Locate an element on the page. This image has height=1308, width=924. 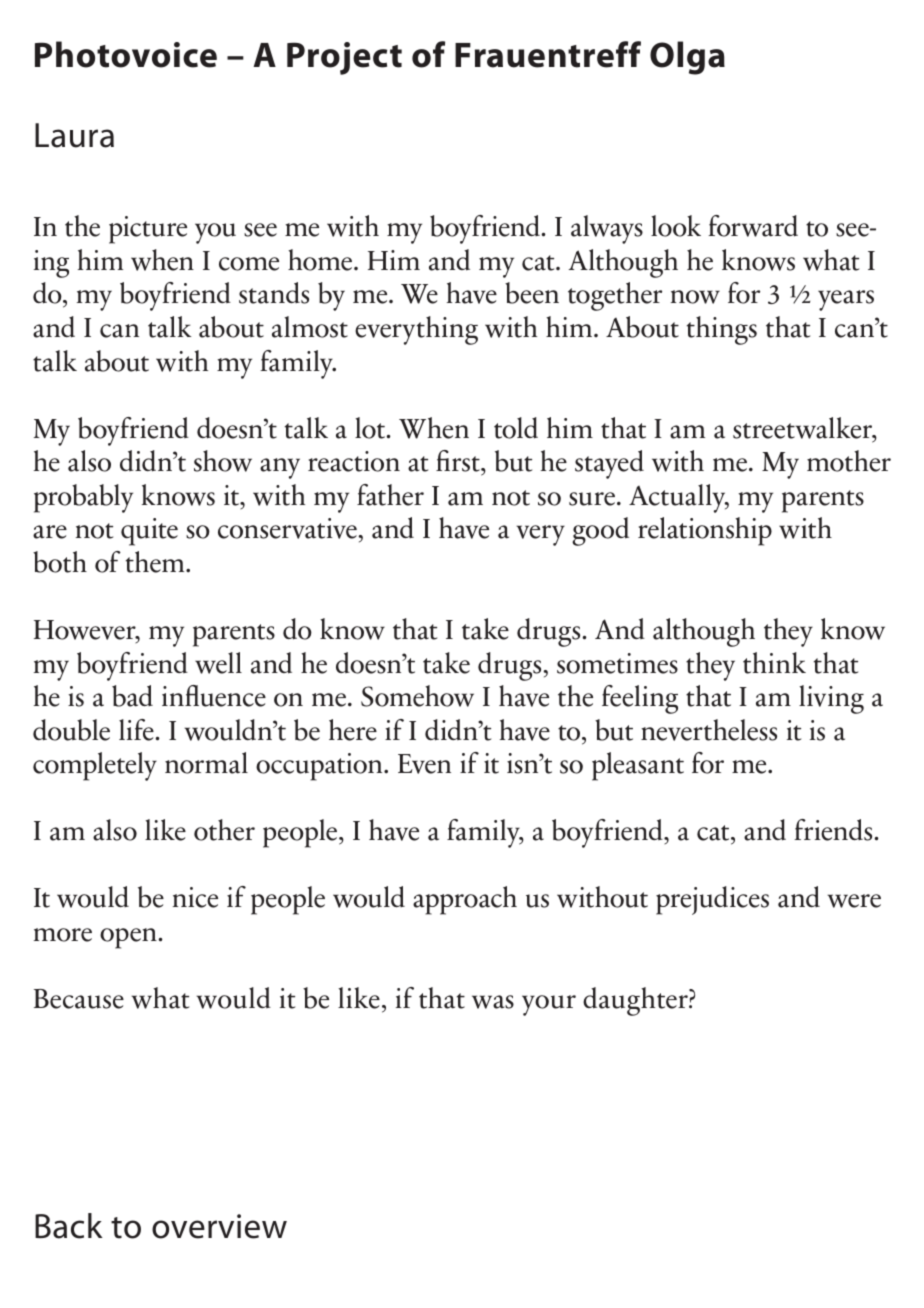
think is located at coordinates (774, 663).
